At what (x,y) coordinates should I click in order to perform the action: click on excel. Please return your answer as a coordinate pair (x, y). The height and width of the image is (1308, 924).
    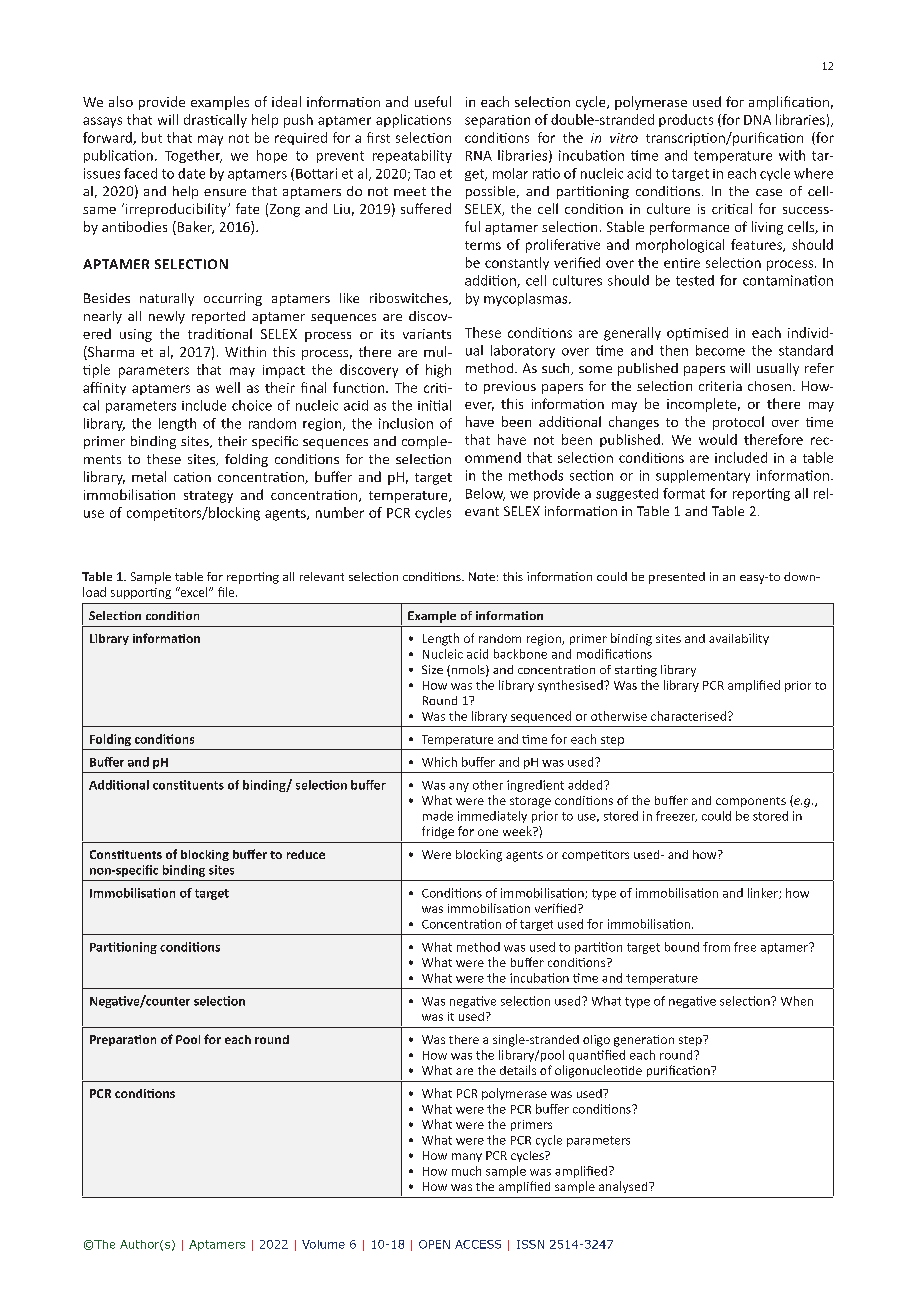
    Looking at the image, I should click on (194, 592).
